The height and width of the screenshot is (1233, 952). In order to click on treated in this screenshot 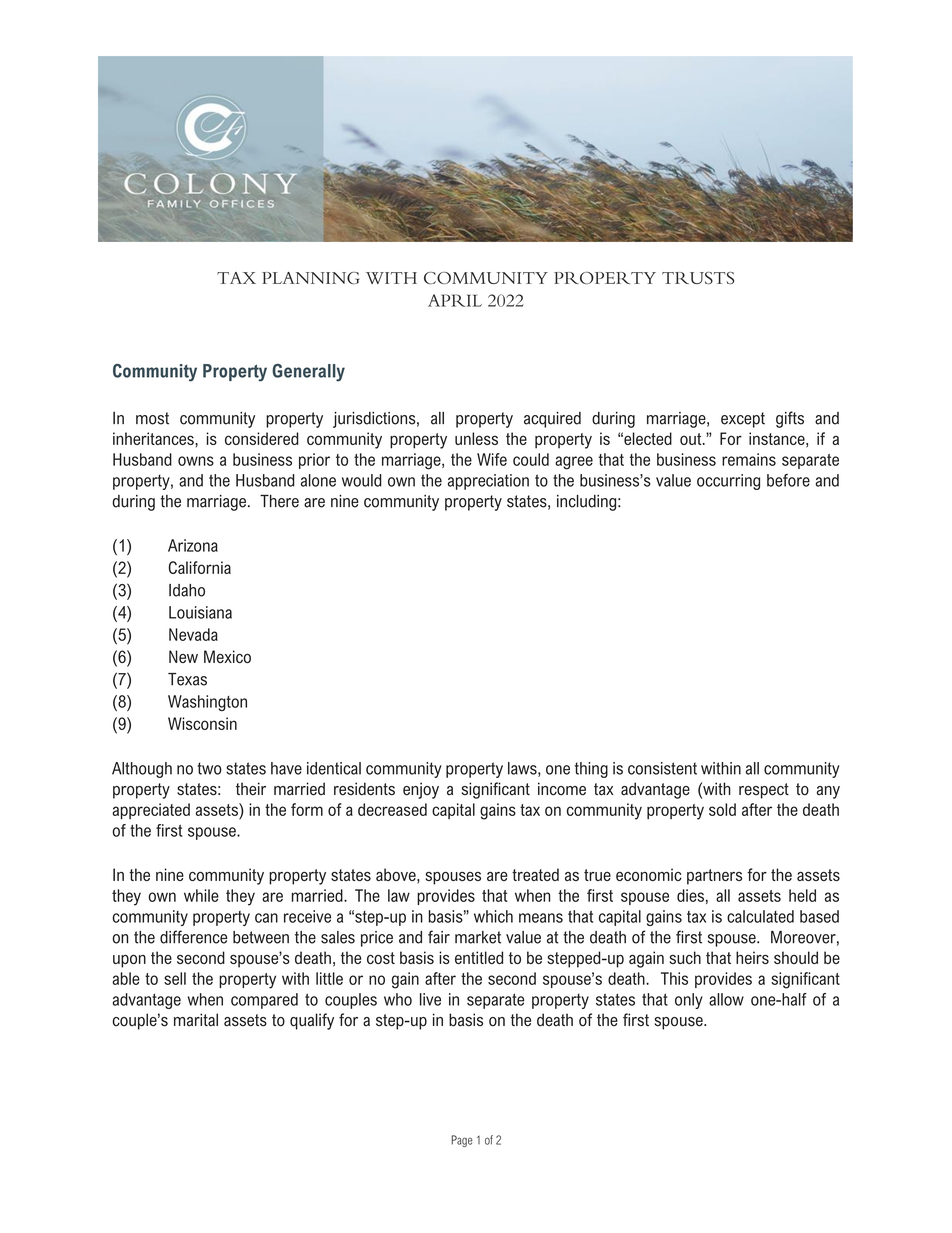, I will do `click(535, 874)`.
